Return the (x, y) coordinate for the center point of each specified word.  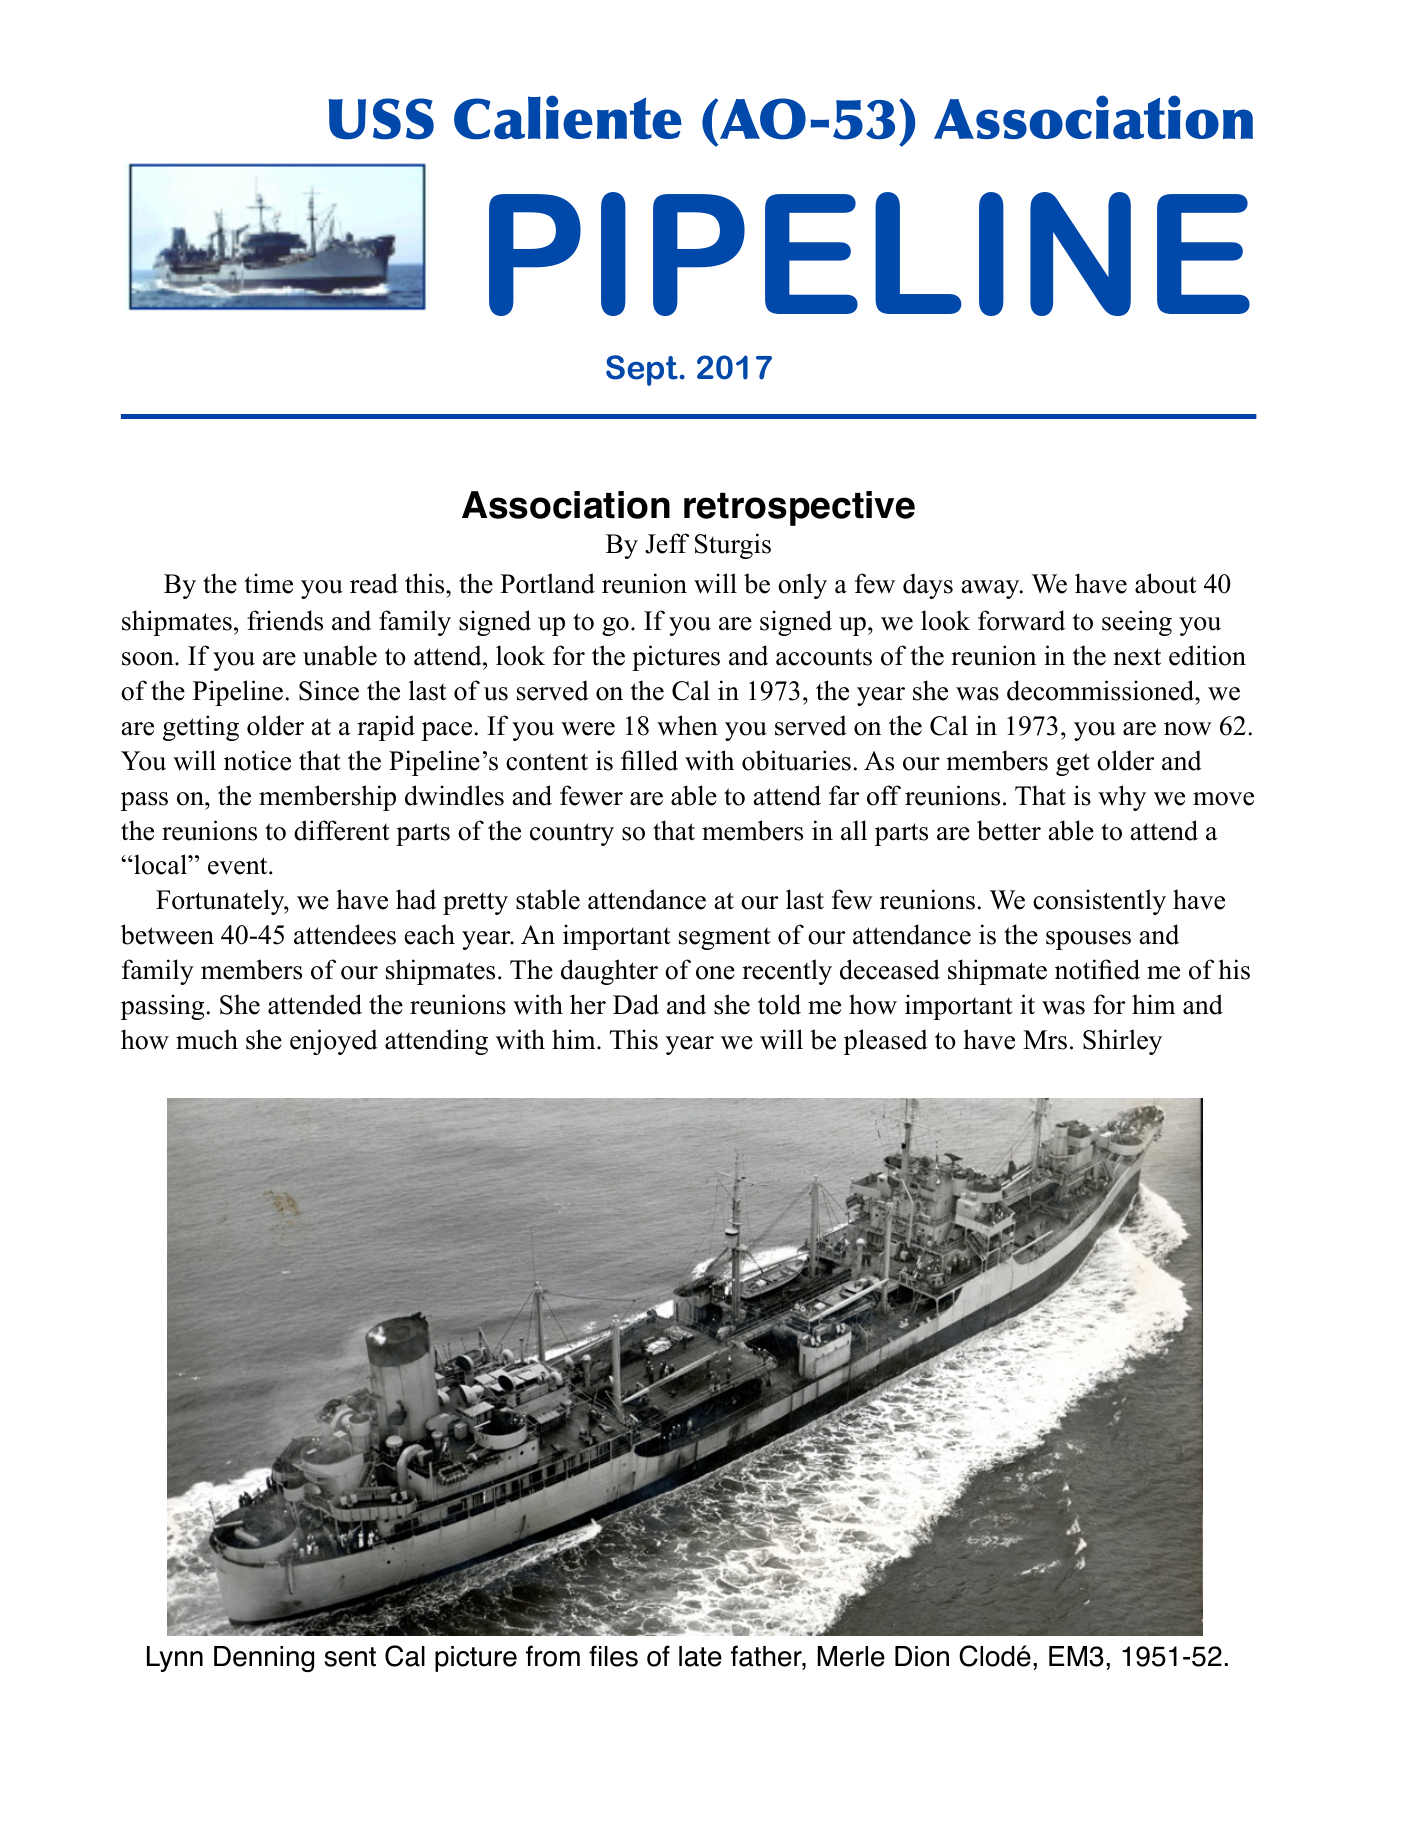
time (268, 583)
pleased (886, 1042)
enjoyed (334, 1042)
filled (649, 760)
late (700, 1656)
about (1166, 583)
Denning (264, 1659)
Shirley (1122, 1042)
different (342, 830)
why (1122, 798)
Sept (642, 370)
